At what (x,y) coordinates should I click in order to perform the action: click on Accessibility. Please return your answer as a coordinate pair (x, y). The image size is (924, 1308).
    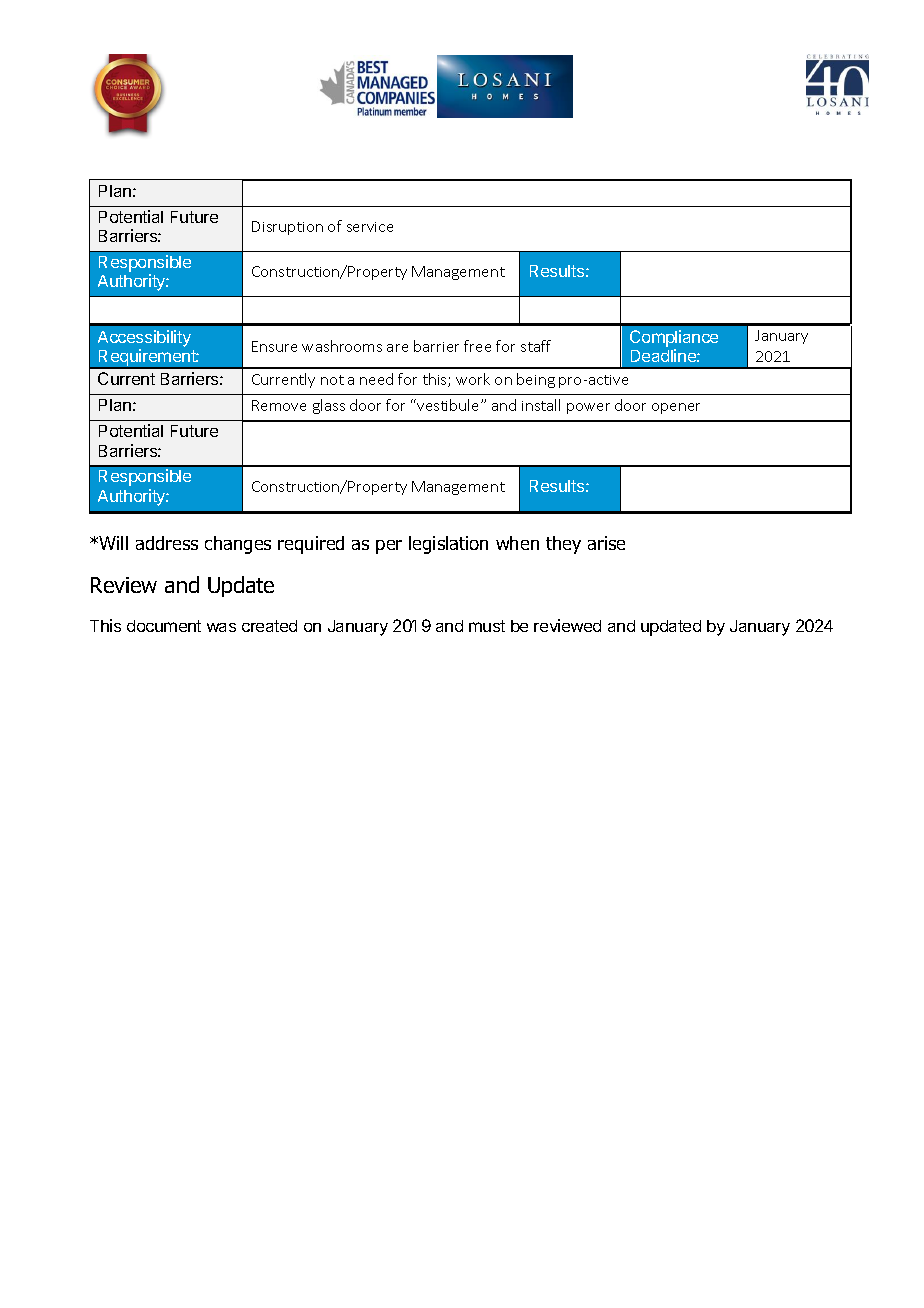
    Looking at the image, I should click on (144, 338).
